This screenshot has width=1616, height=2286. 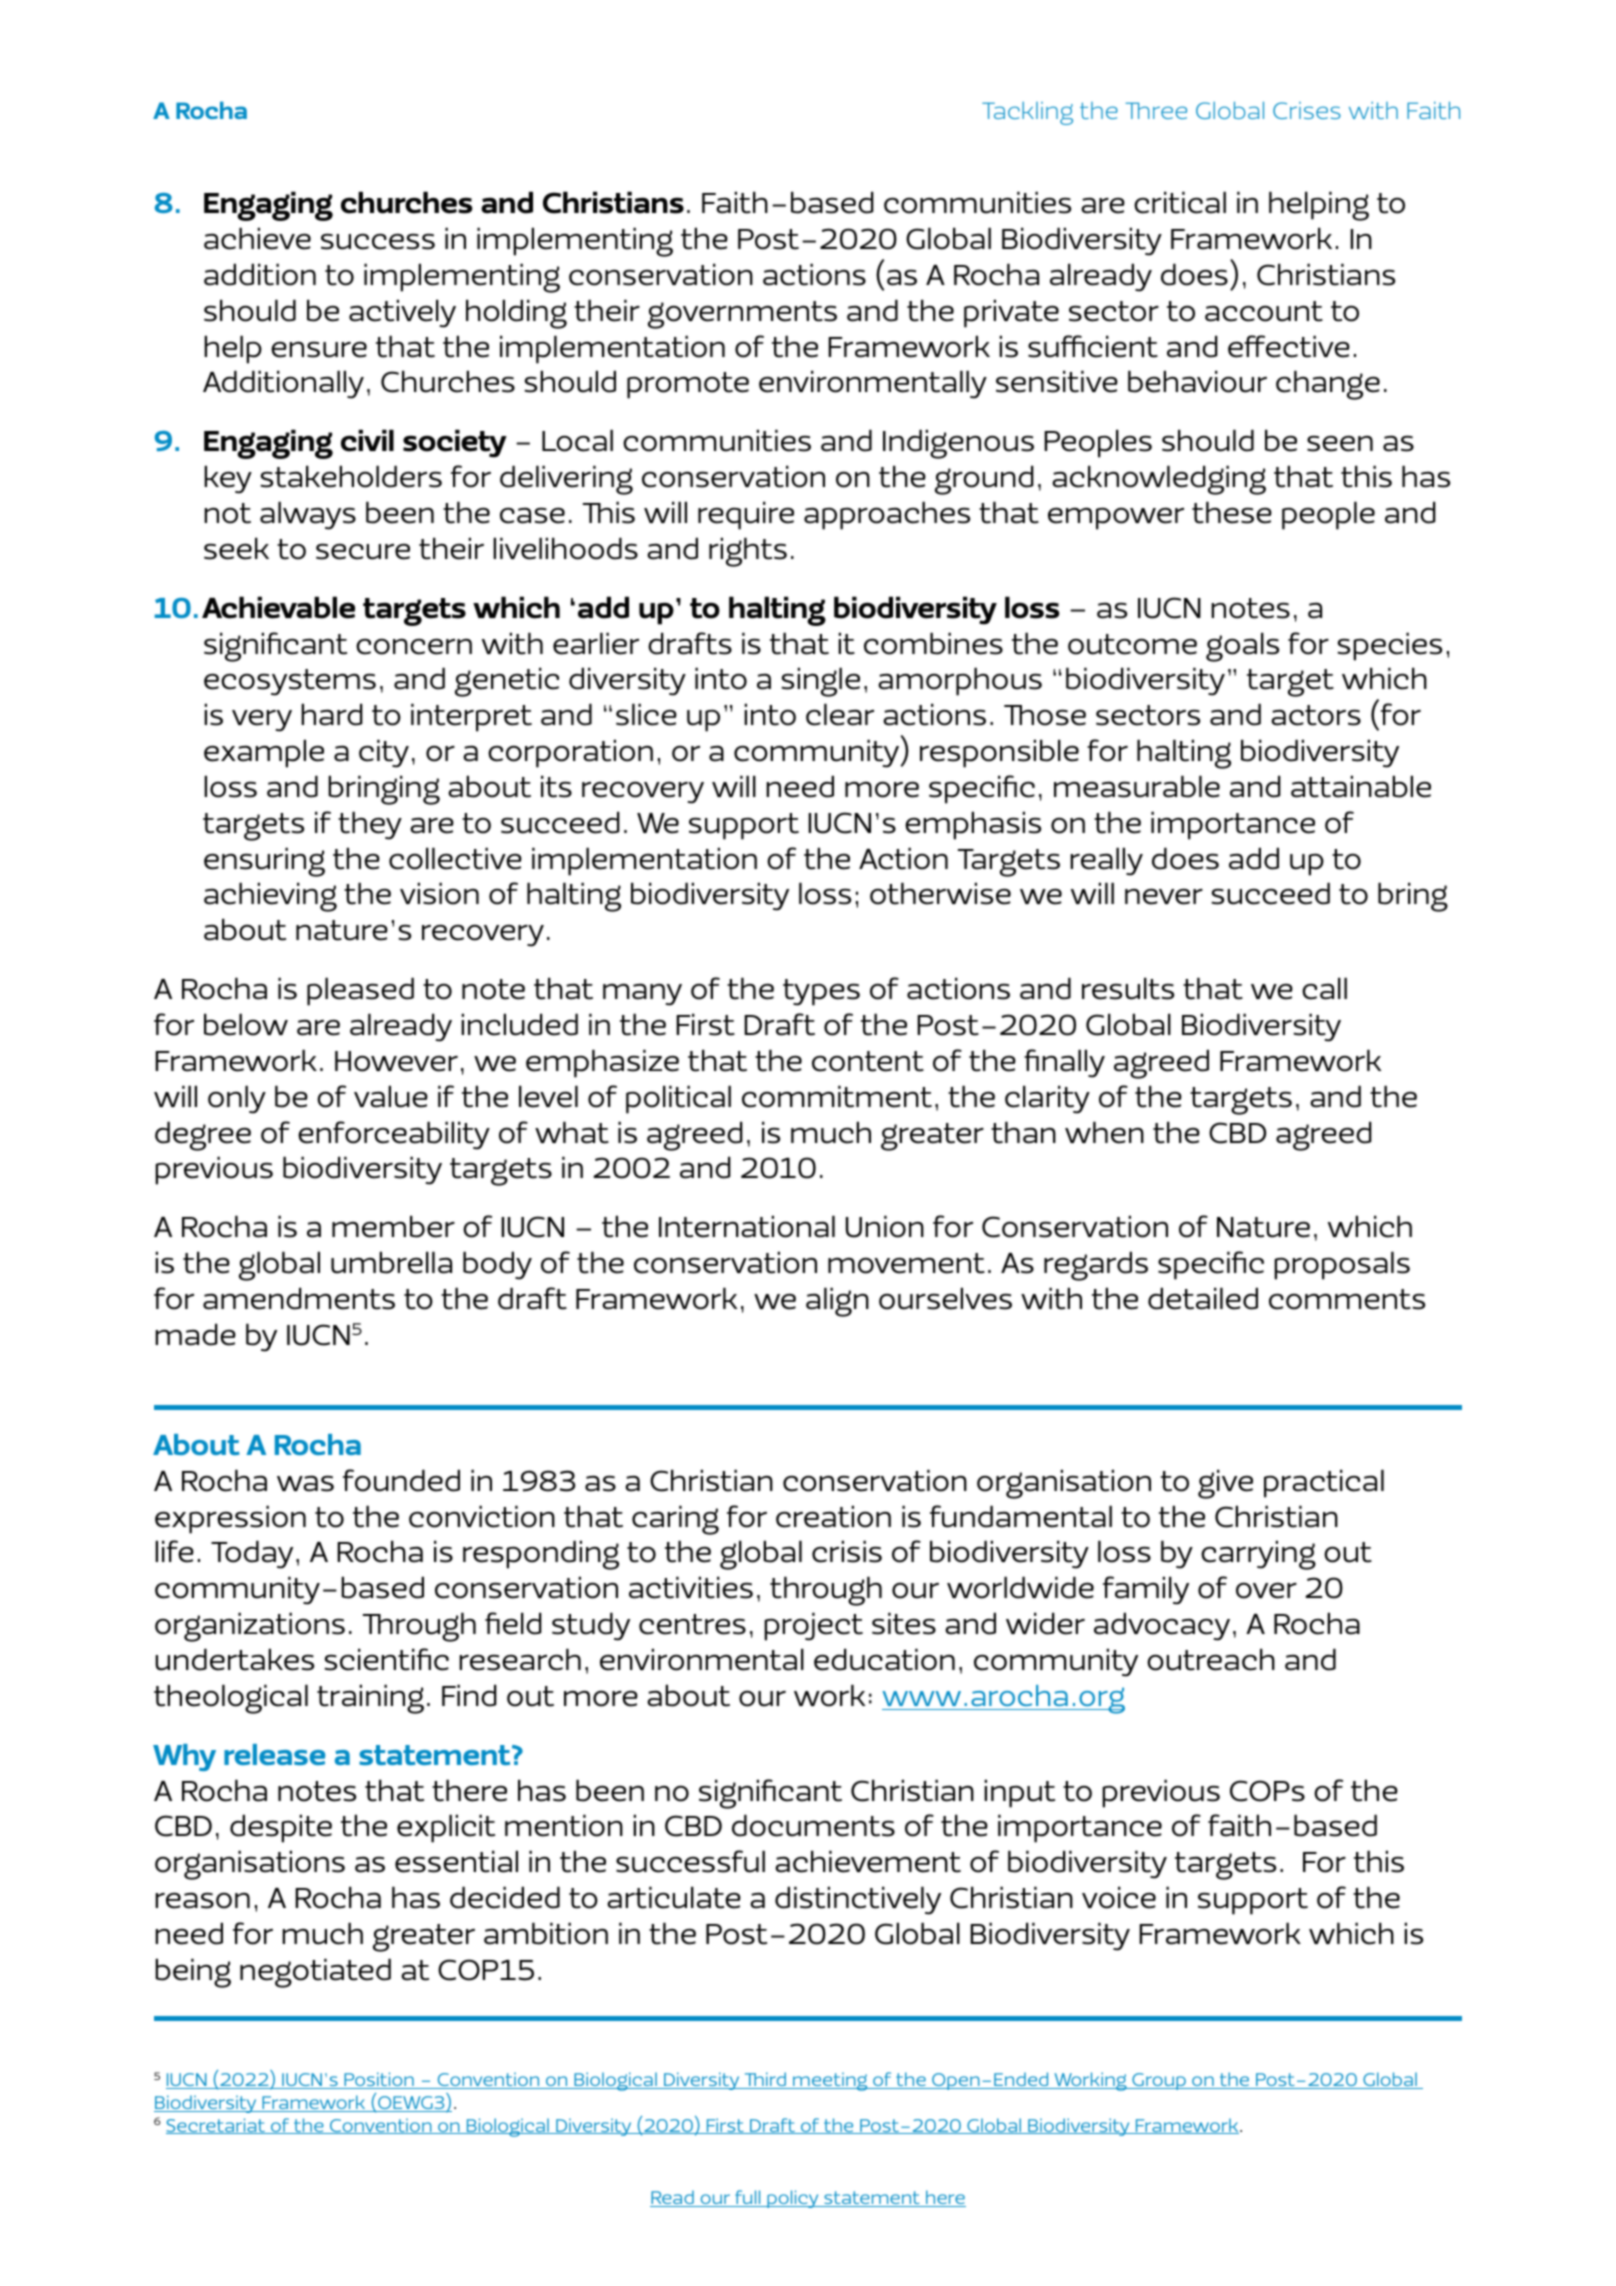 What do you see at coordinates (305, 1483) in the screenshot?
I see `was` at bounding box center [305, 1483].
